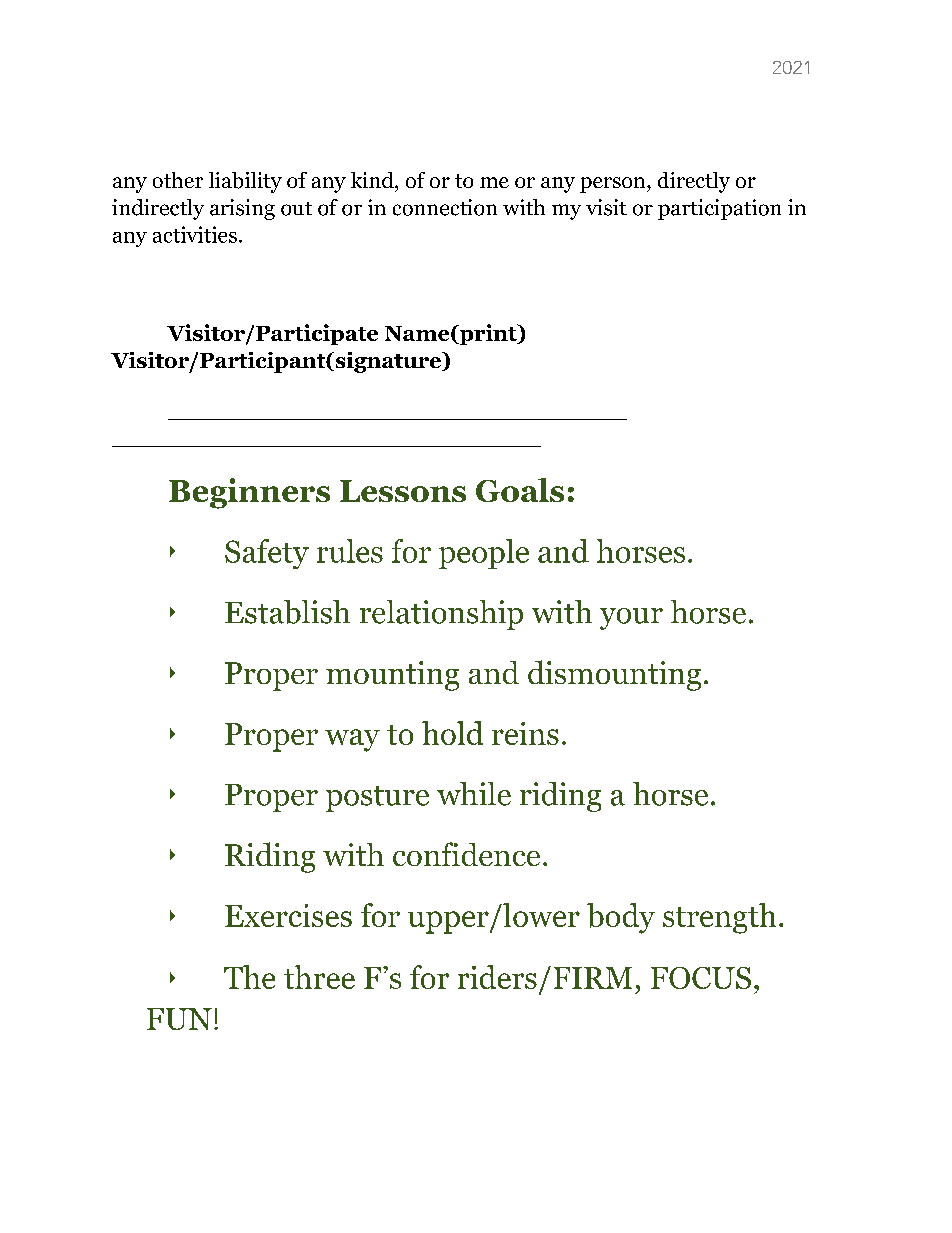 This screenshot has width=952, height=1233. What do you see at coordinates (631, 619) in the screenshot?
I see `your` at bounding box center [631, 619].
